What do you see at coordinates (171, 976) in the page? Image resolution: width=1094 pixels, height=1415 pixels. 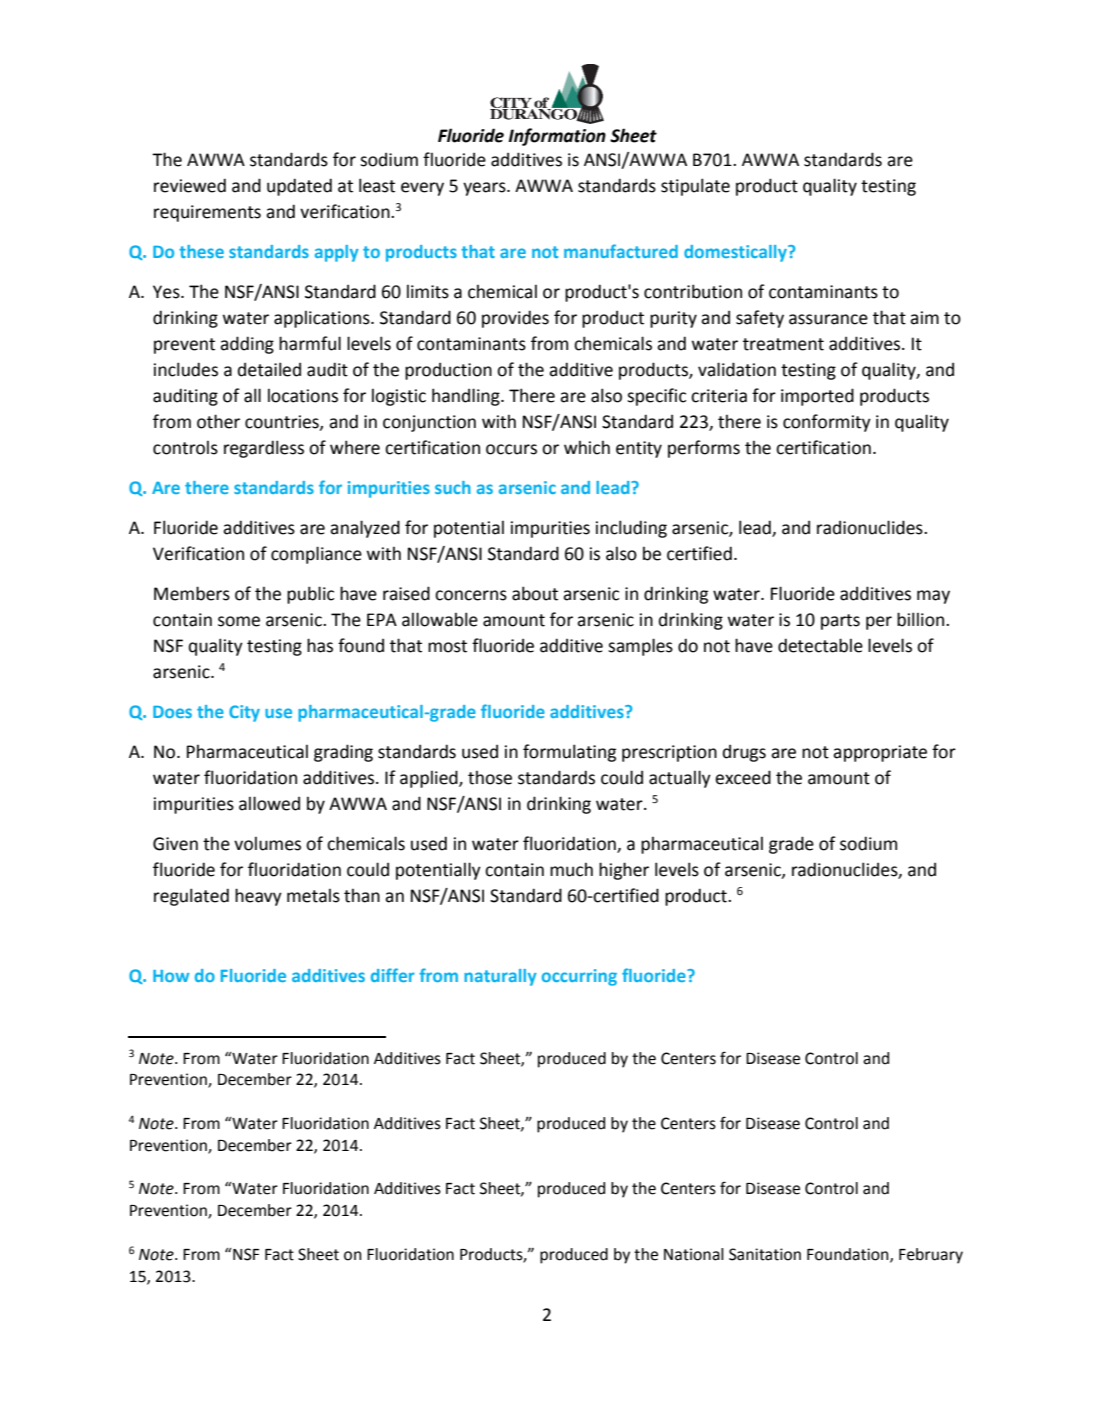 I see `How` at bounding box center [171, 976].
